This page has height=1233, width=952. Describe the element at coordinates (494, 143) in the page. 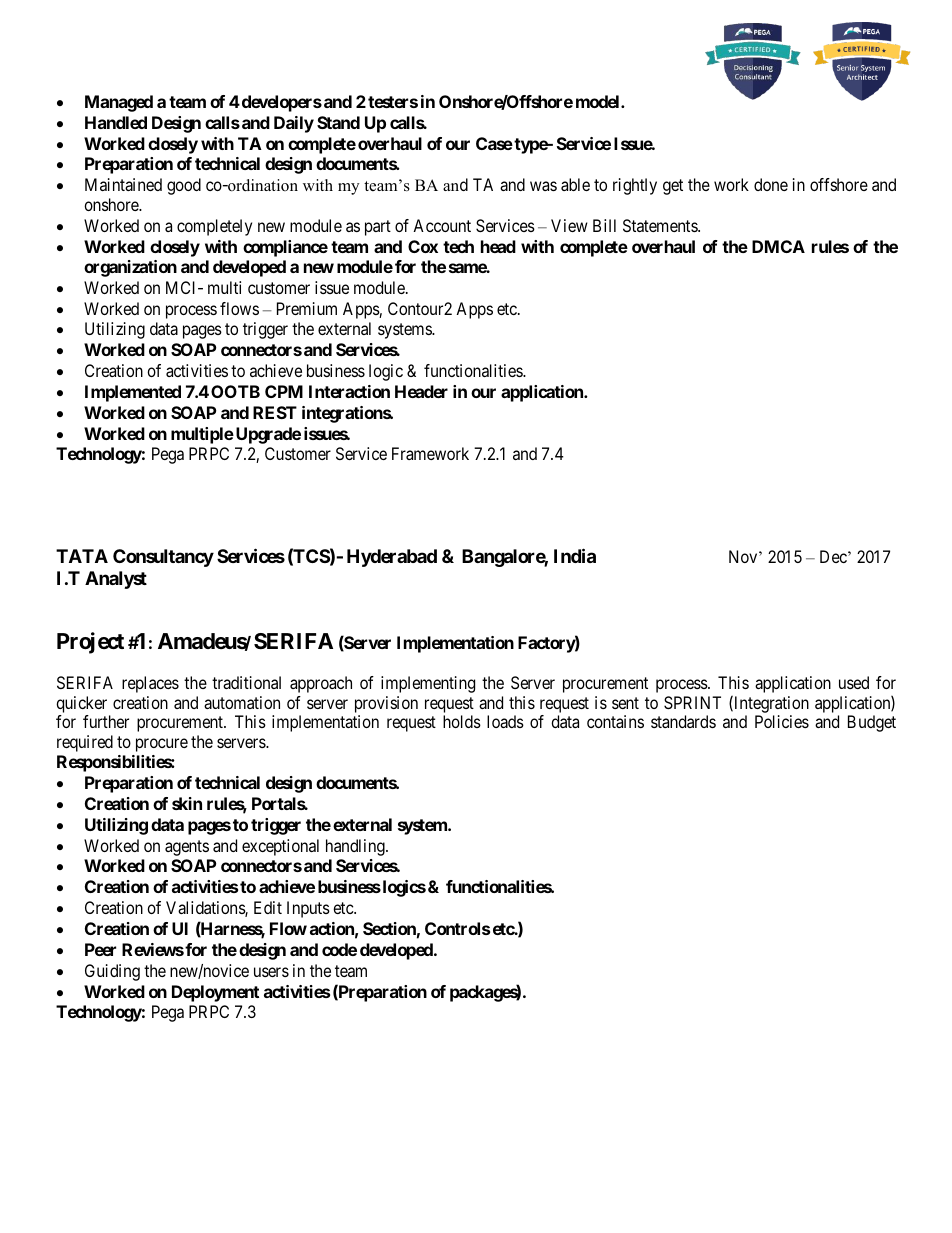

I see `Case` at that location.
